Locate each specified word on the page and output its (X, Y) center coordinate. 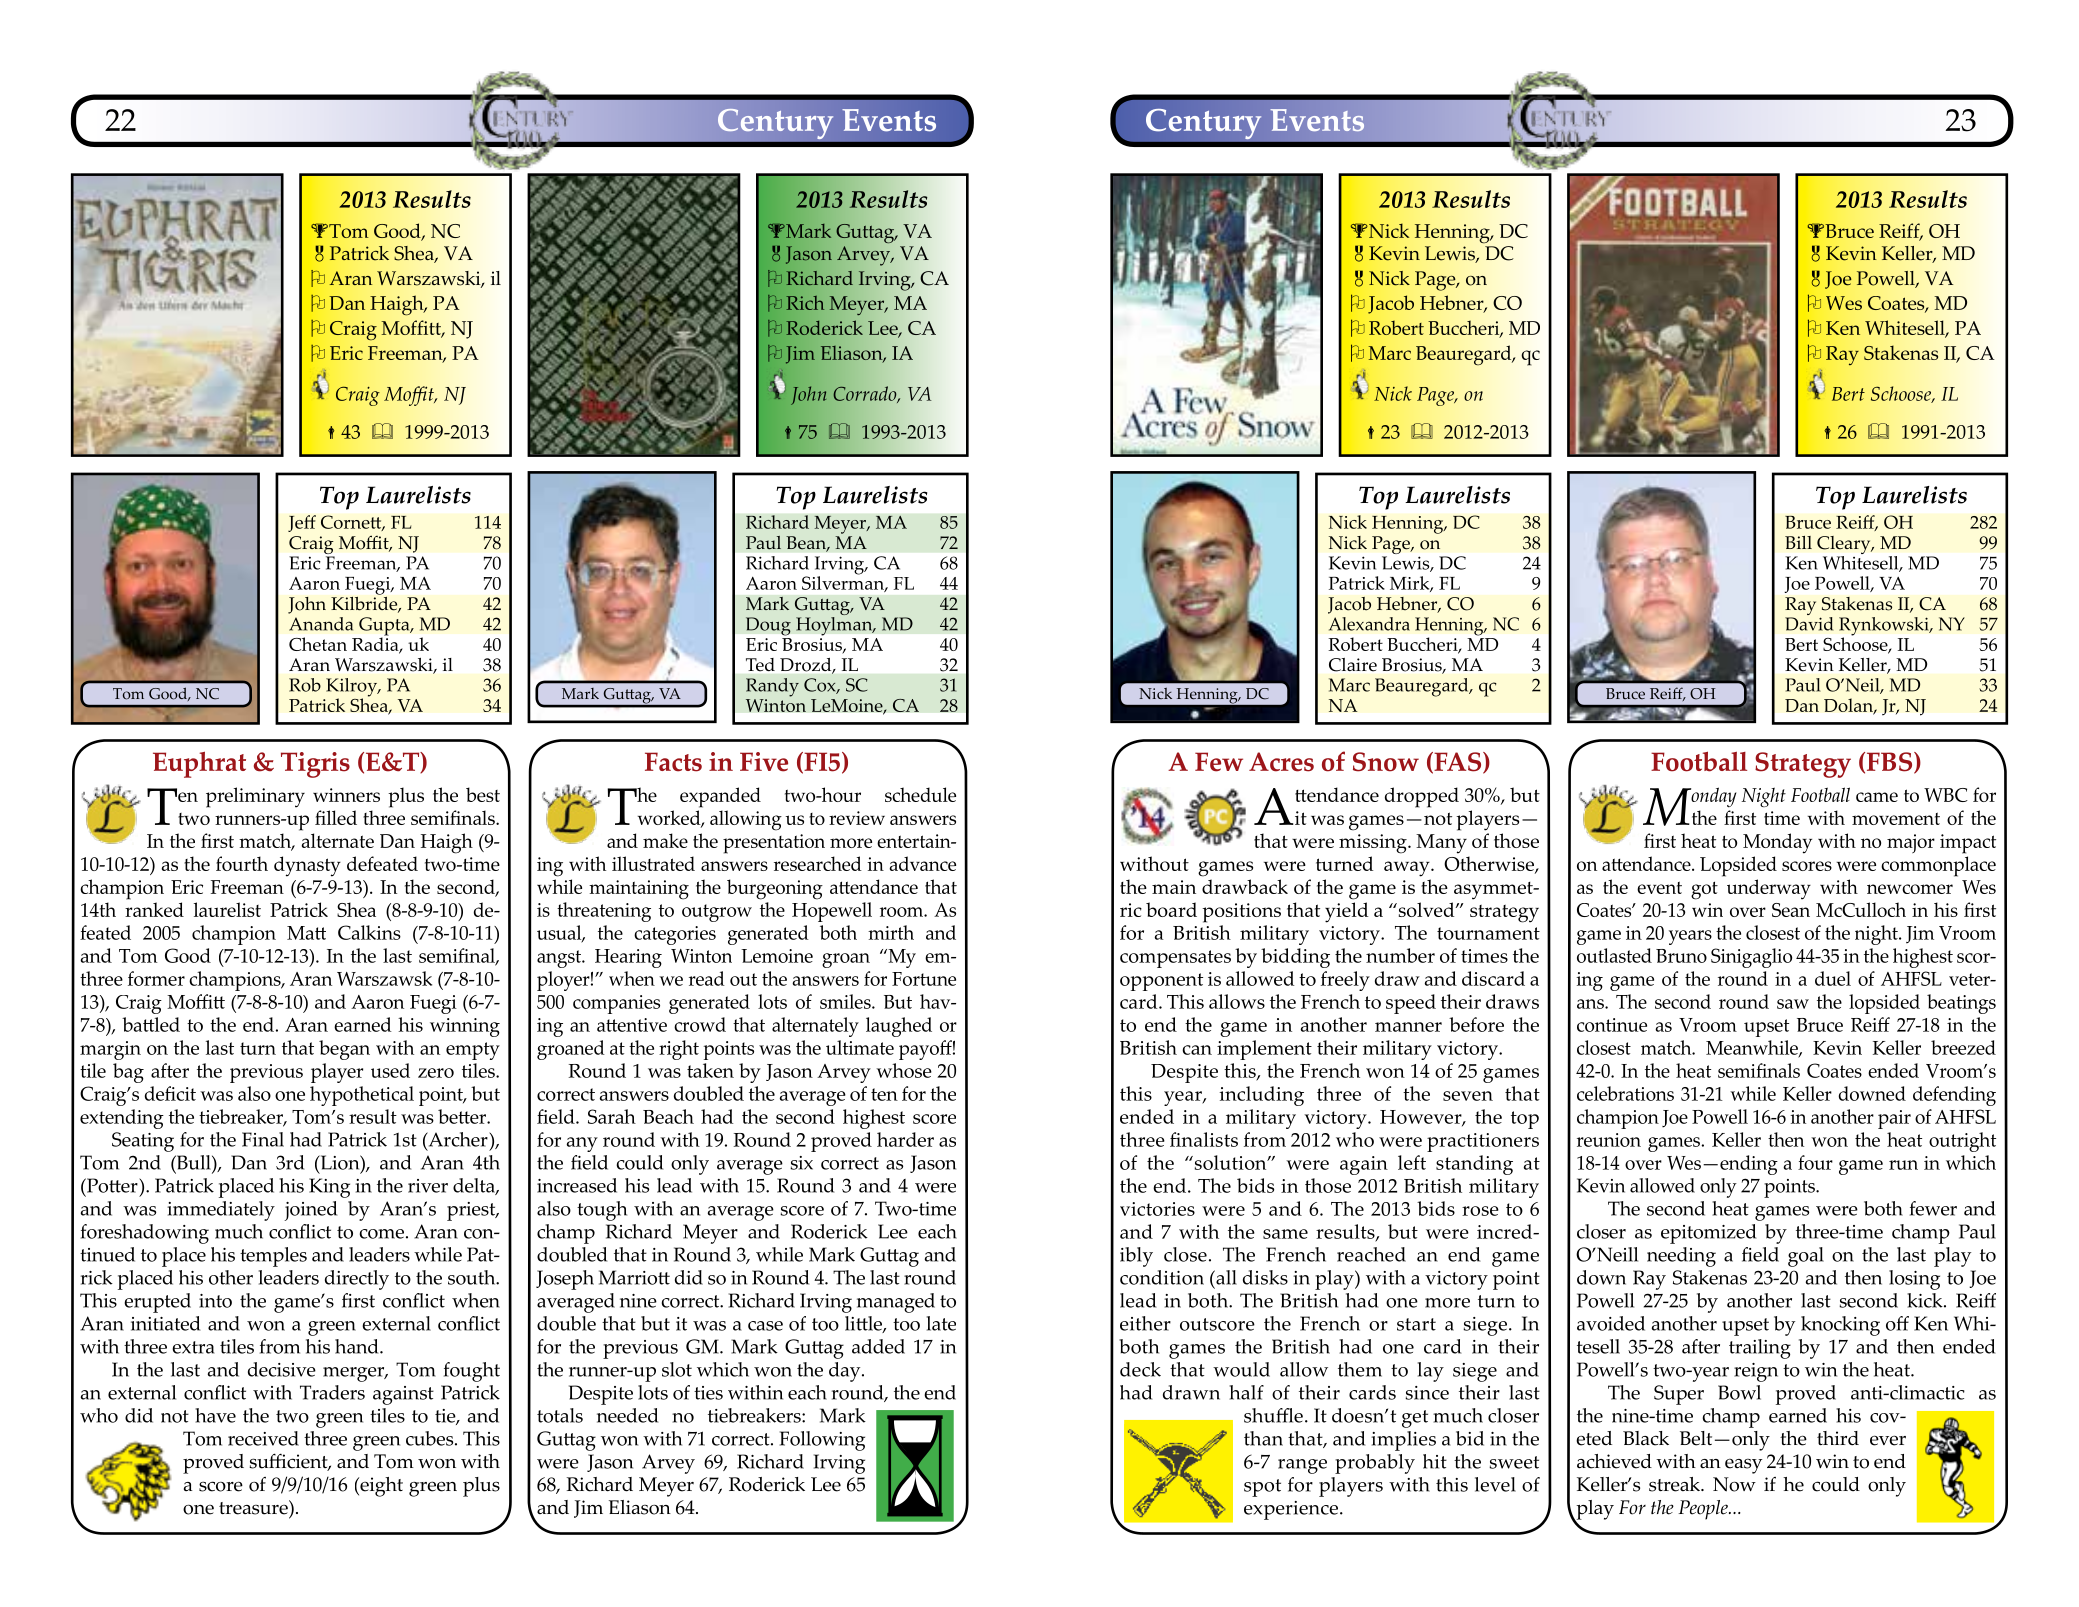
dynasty (307, 866)
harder (905, 1139)
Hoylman (835, 625)
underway (1769, 889)
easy (1743, 1466)
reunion (1609, 1140)
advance (922, 863)
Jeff (302, 523)
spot (1262, 1488)
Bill (1798, 542)
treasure (254, 1507)
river (428, 1186)
